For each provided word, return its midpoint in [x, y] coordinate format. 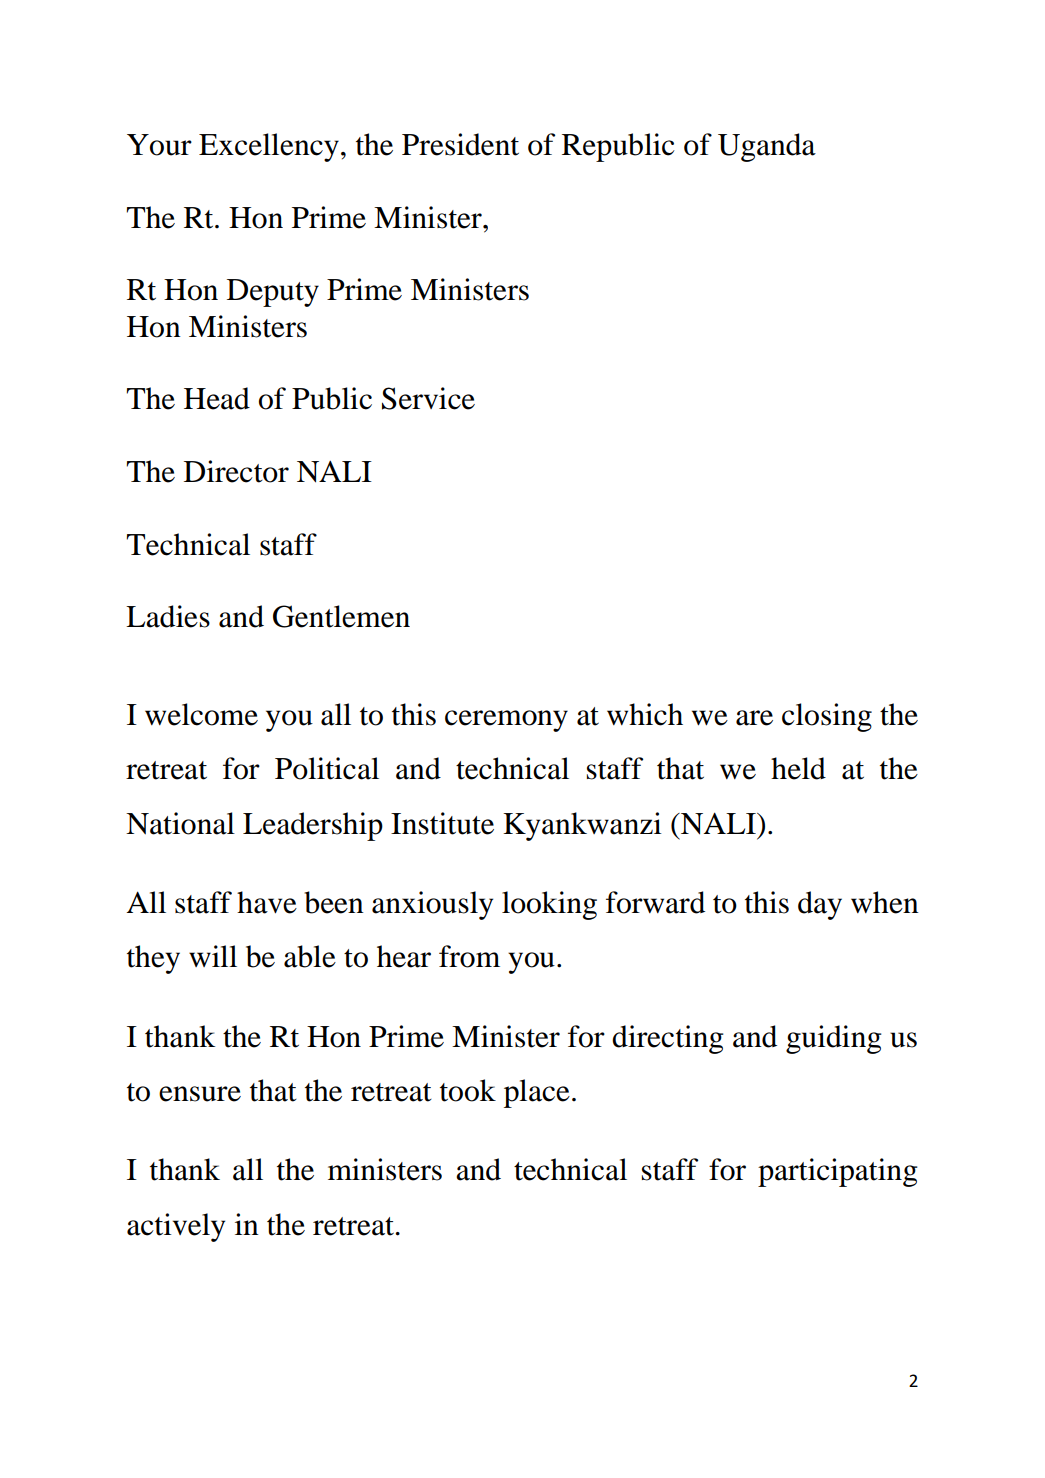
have [267, 902]
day [820, 905]
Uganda [767, 147]
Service [428, 398]
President [460, 144]
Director [236, 471]
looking [549, 905]
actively [176, 1227]
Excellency [269, 147]
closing [827, 717]
